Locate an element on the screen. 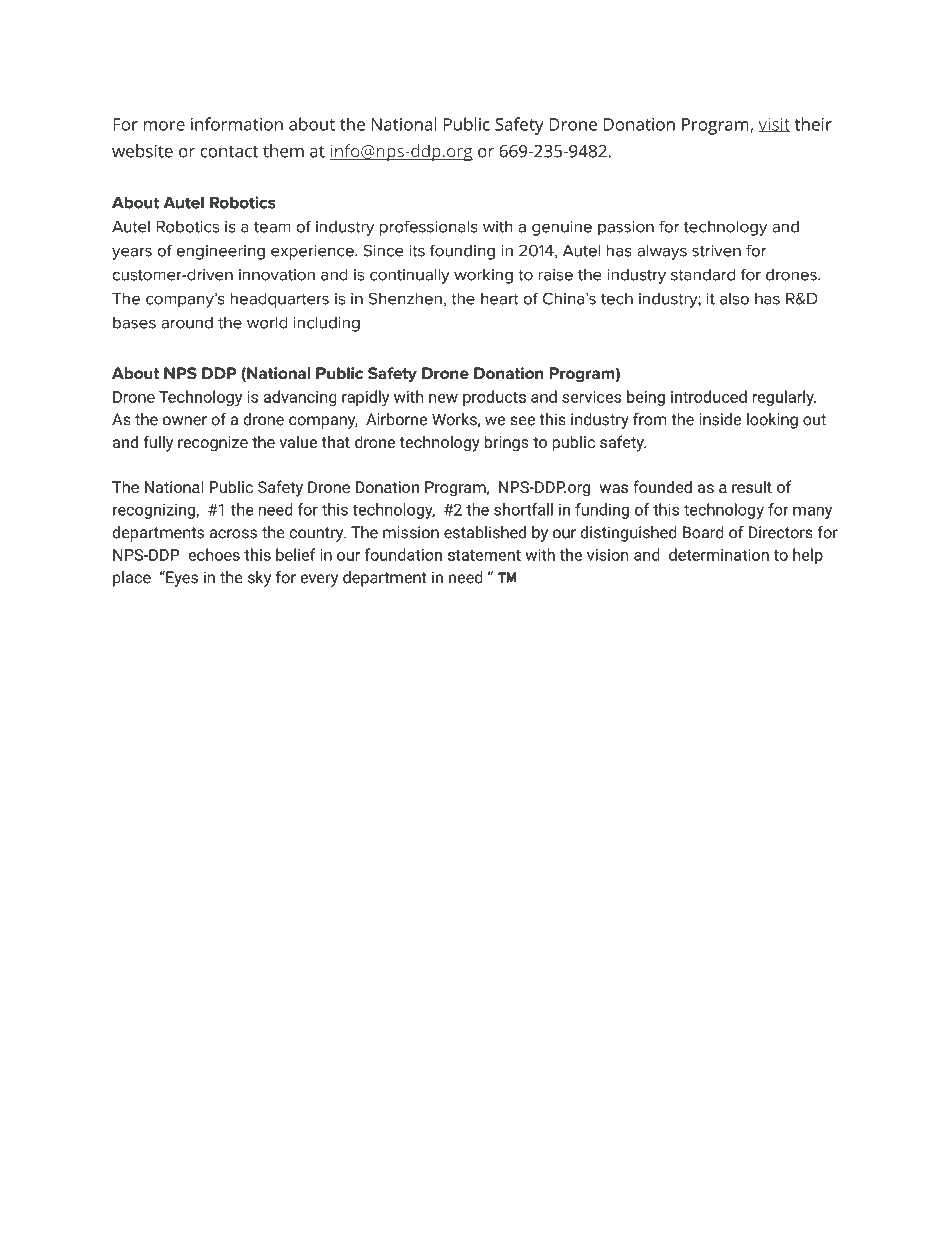 This screenshot has width=952, height=1233. them is located at coordinates (283, 151).
